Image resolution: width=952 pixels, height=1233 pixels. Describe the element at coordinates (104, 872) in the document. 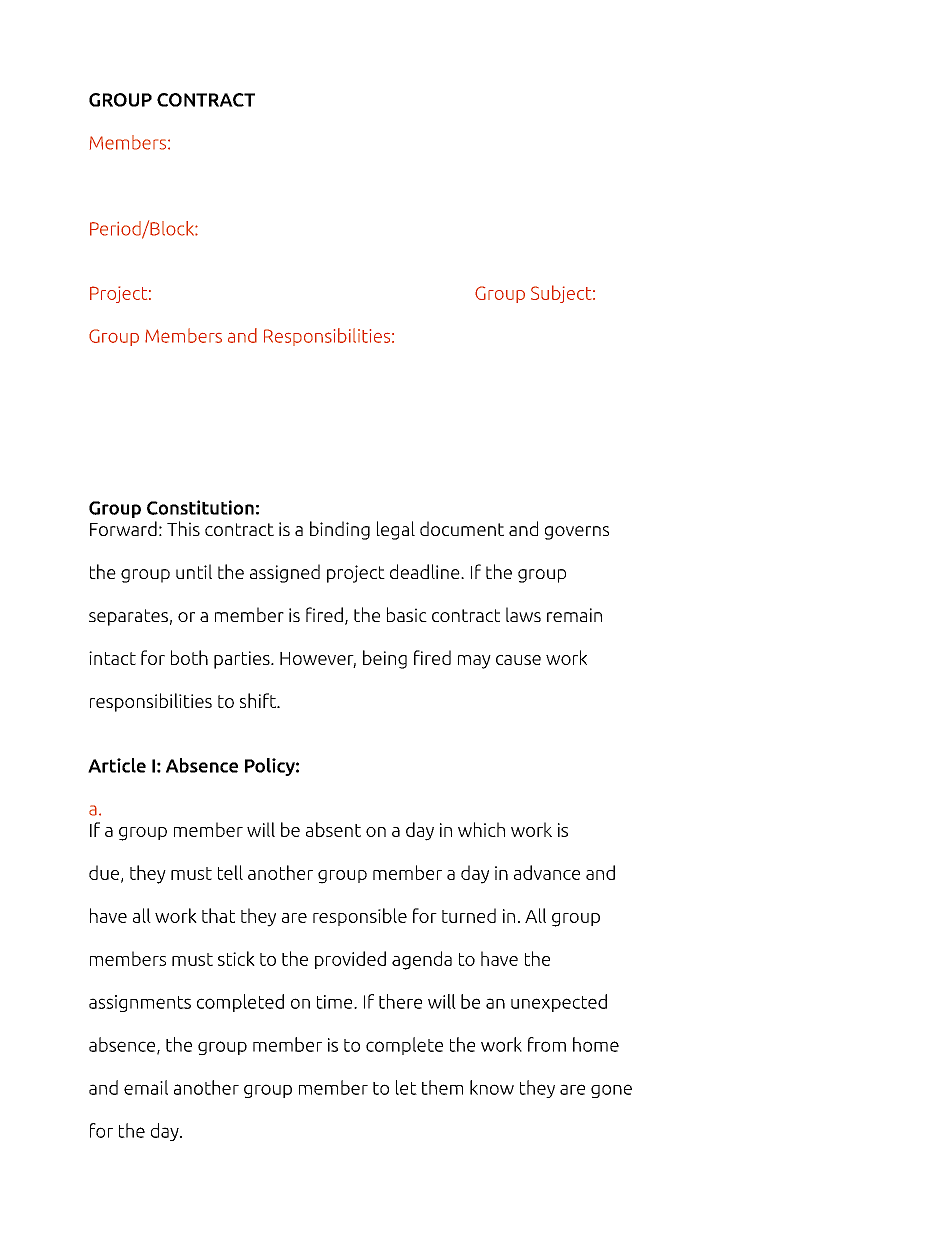

I see `due` at that location.
